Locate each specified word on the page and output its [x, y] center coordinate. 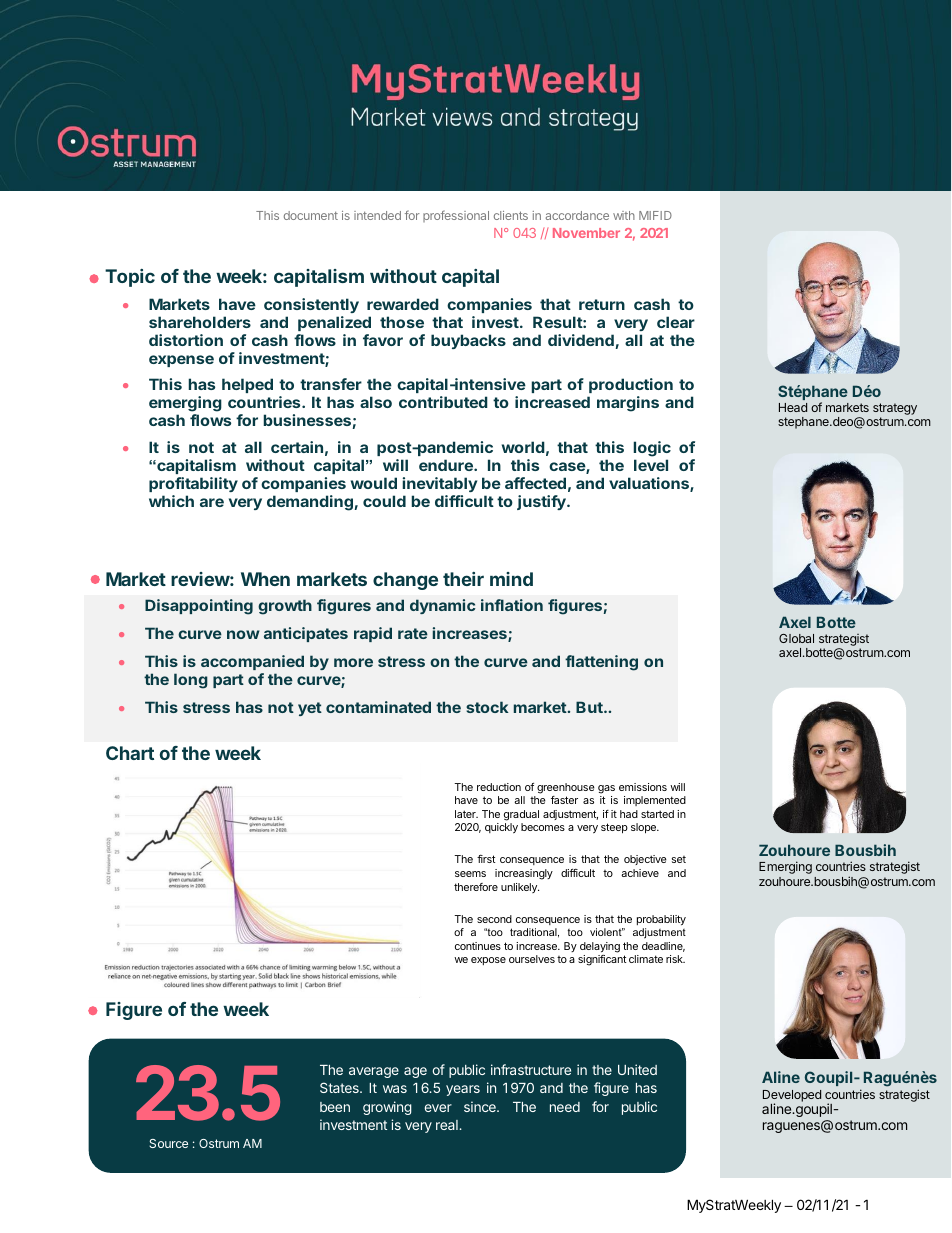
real [448, 1125]
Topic [130, 278]
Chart [130, 753]
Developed [792, 1097]
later [466, 814]
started [657, 814]
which [171, 501]
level [651, 465]
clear [676, 322]
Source [168, 1143]
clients [511, 215]
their [463, 579]
